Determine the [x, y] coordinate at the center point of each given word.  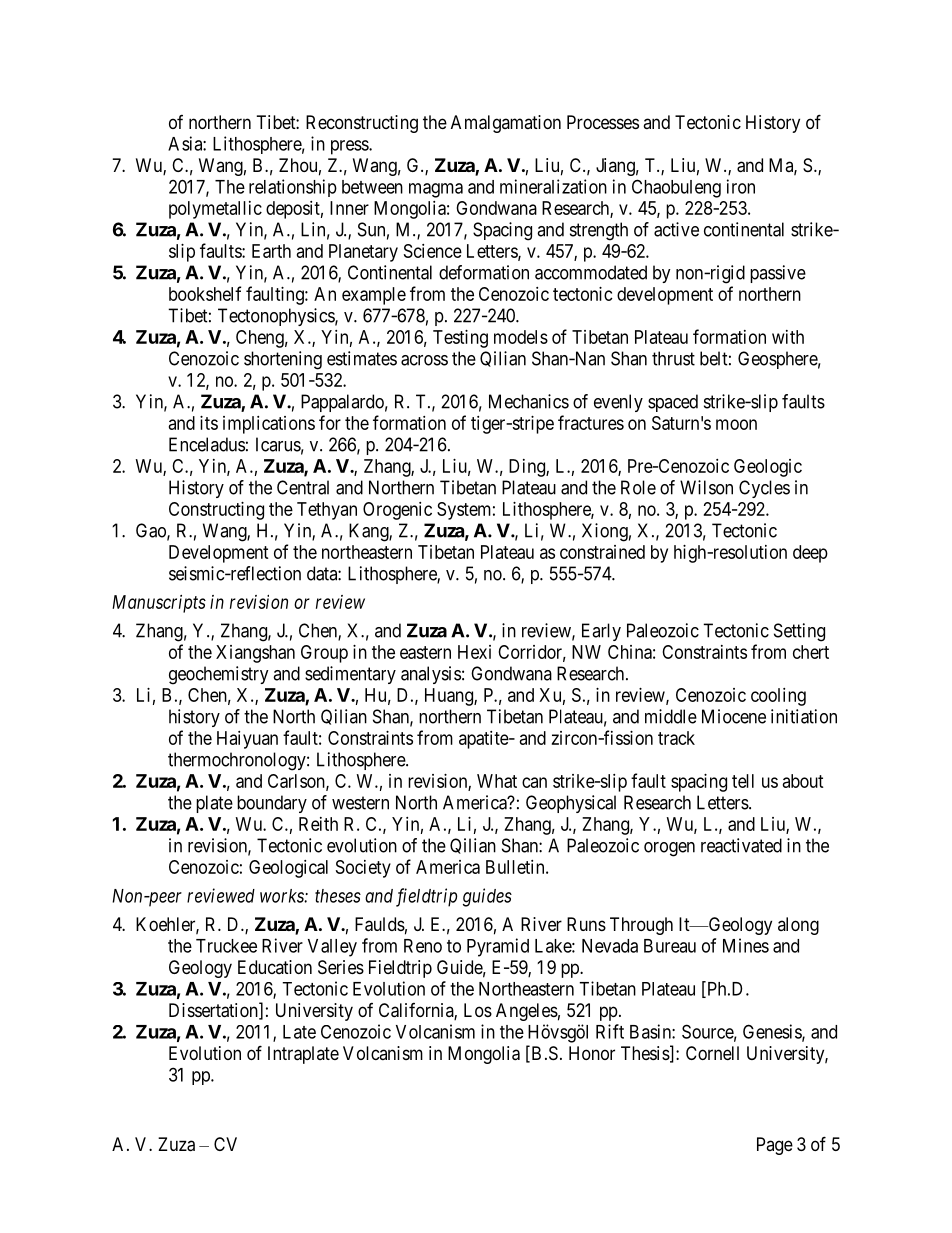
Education [275, 967]
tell [743, 781]
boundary [272, 804]
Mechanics [529, 401]
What [497, 781]
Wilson [706, 487]
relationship [293, 188]
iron [741, 186]
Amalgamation [506, 124]
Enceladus [207, 444]
